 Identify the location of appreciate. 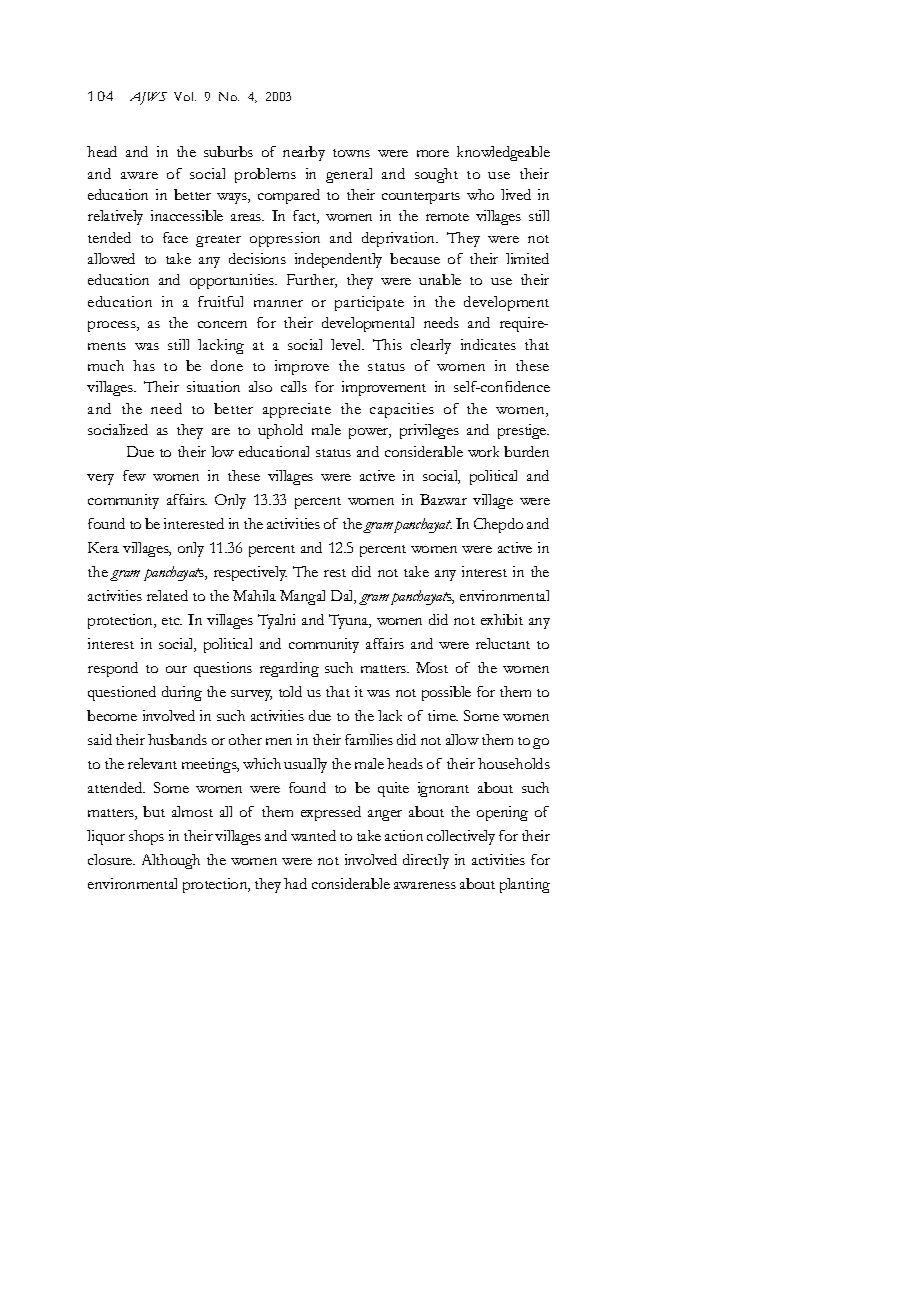
(297, 410).
